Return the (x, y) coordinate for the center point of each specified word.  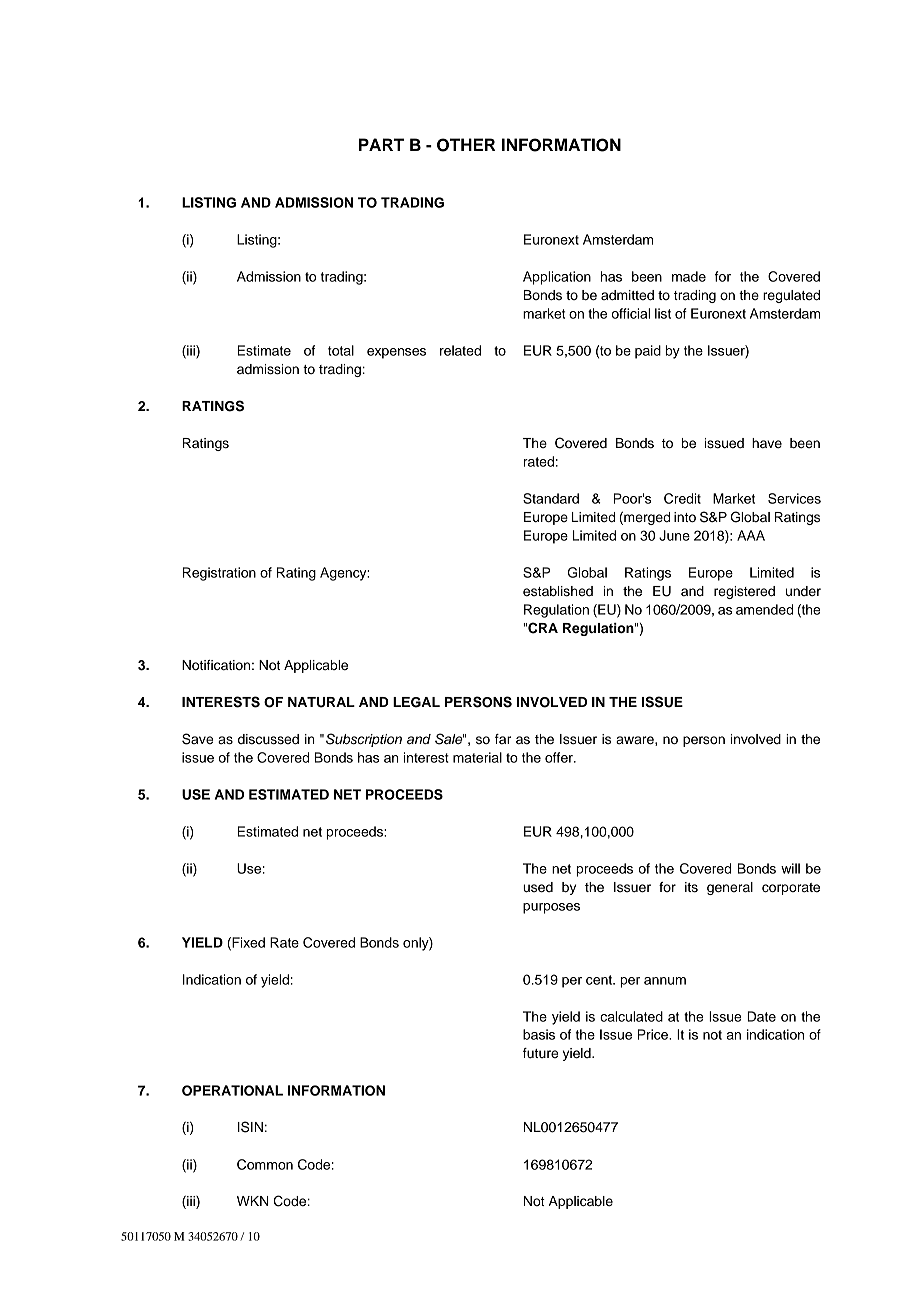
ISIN (250, 1127)
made (689, 276)
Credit (682, 498)
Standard (551, 498)
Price (654, 1034)
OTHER (466, 145)
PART (381, 144)
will (790, 868)
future (540, 1053)
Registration (219, 574)
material (477, 757)
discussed (268, 739)
